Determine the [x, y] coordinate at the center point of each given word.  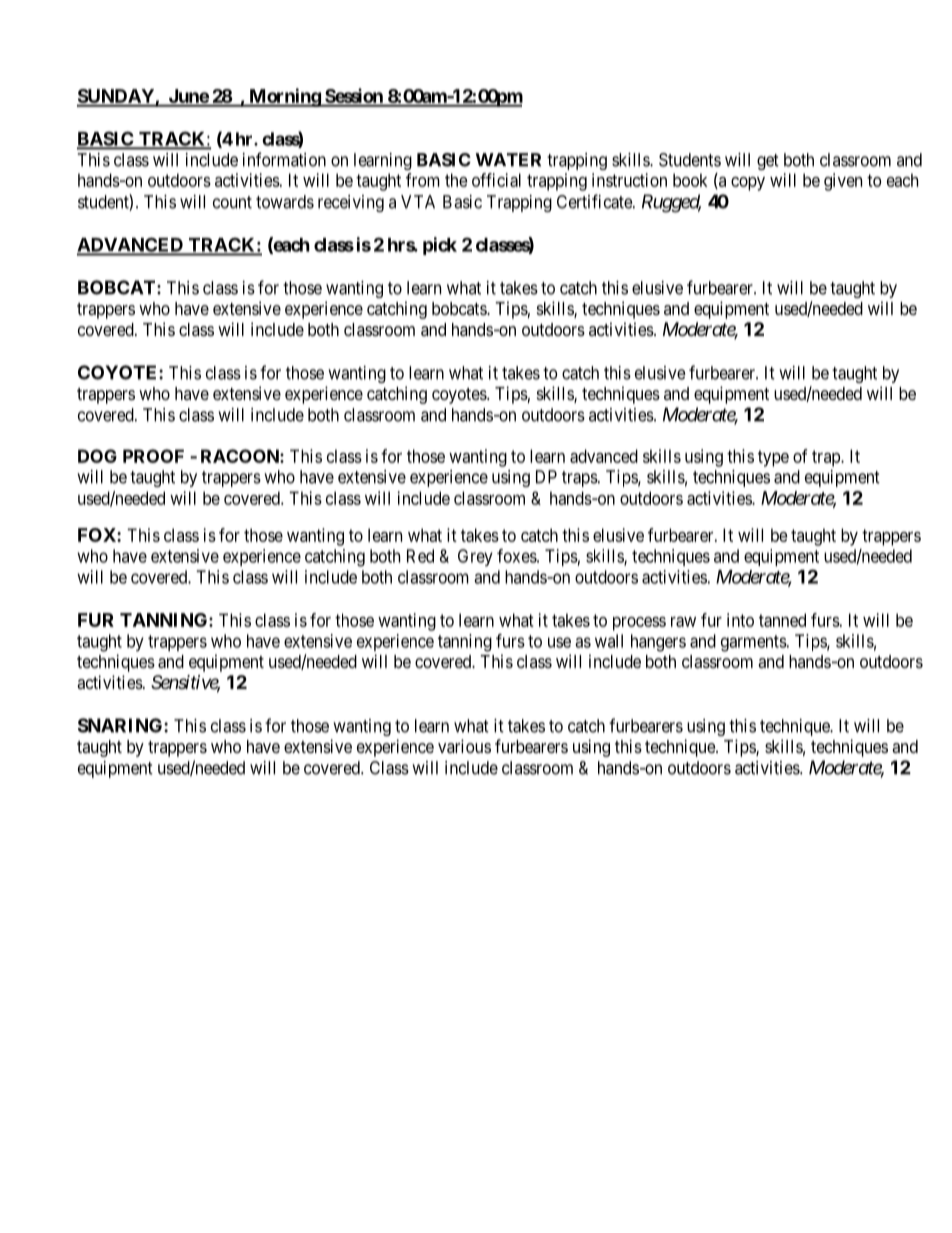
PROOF [153, 456]
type [773, 458]
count [232, 202]
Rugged [671, 203]
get [768, 162]
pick [440, 246]
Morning [284, 97]
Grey [475, 557]
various [464, 746]
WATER [508, 160]
